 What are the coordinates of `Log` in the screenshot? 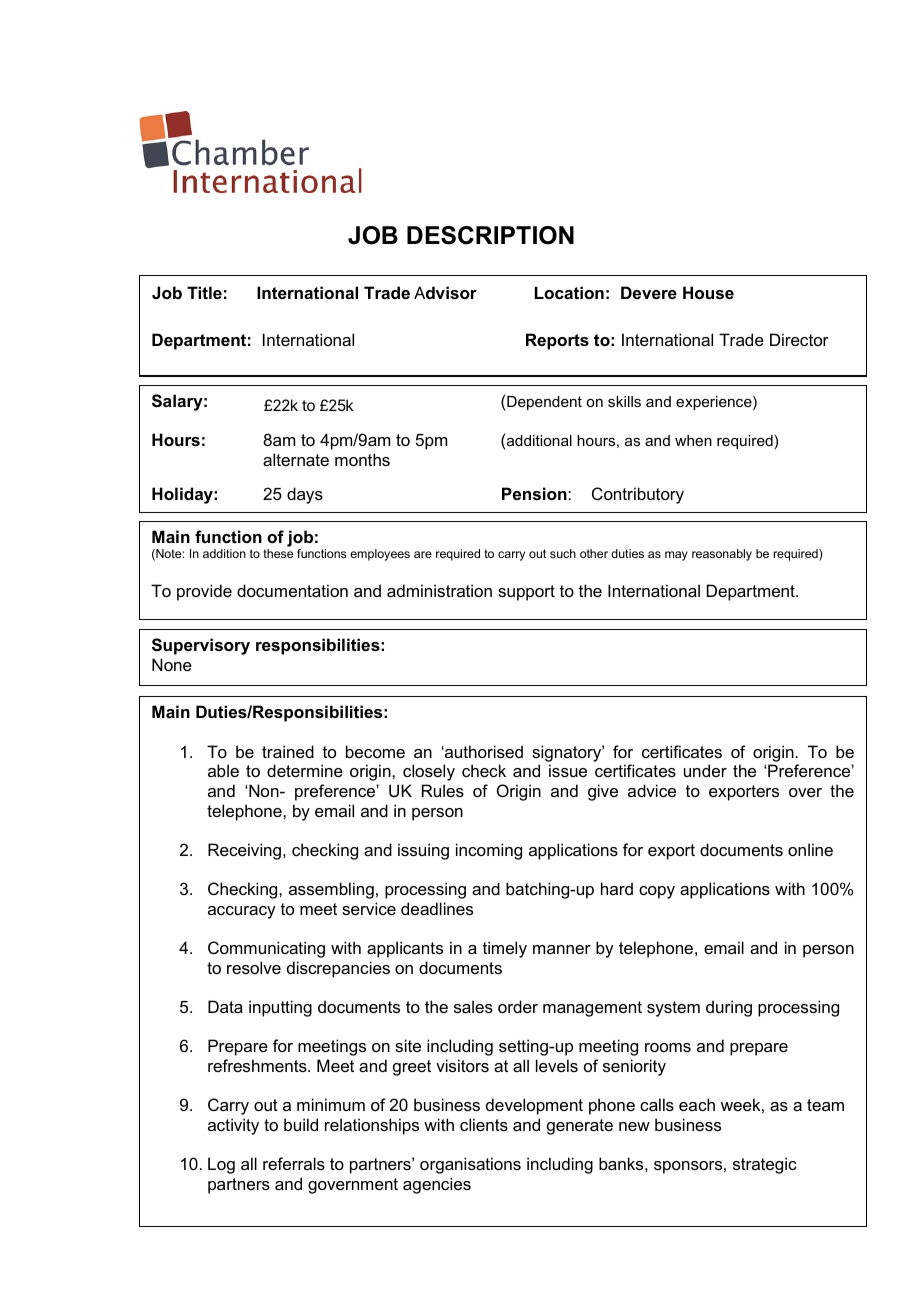 It's located at (221, 1165).
